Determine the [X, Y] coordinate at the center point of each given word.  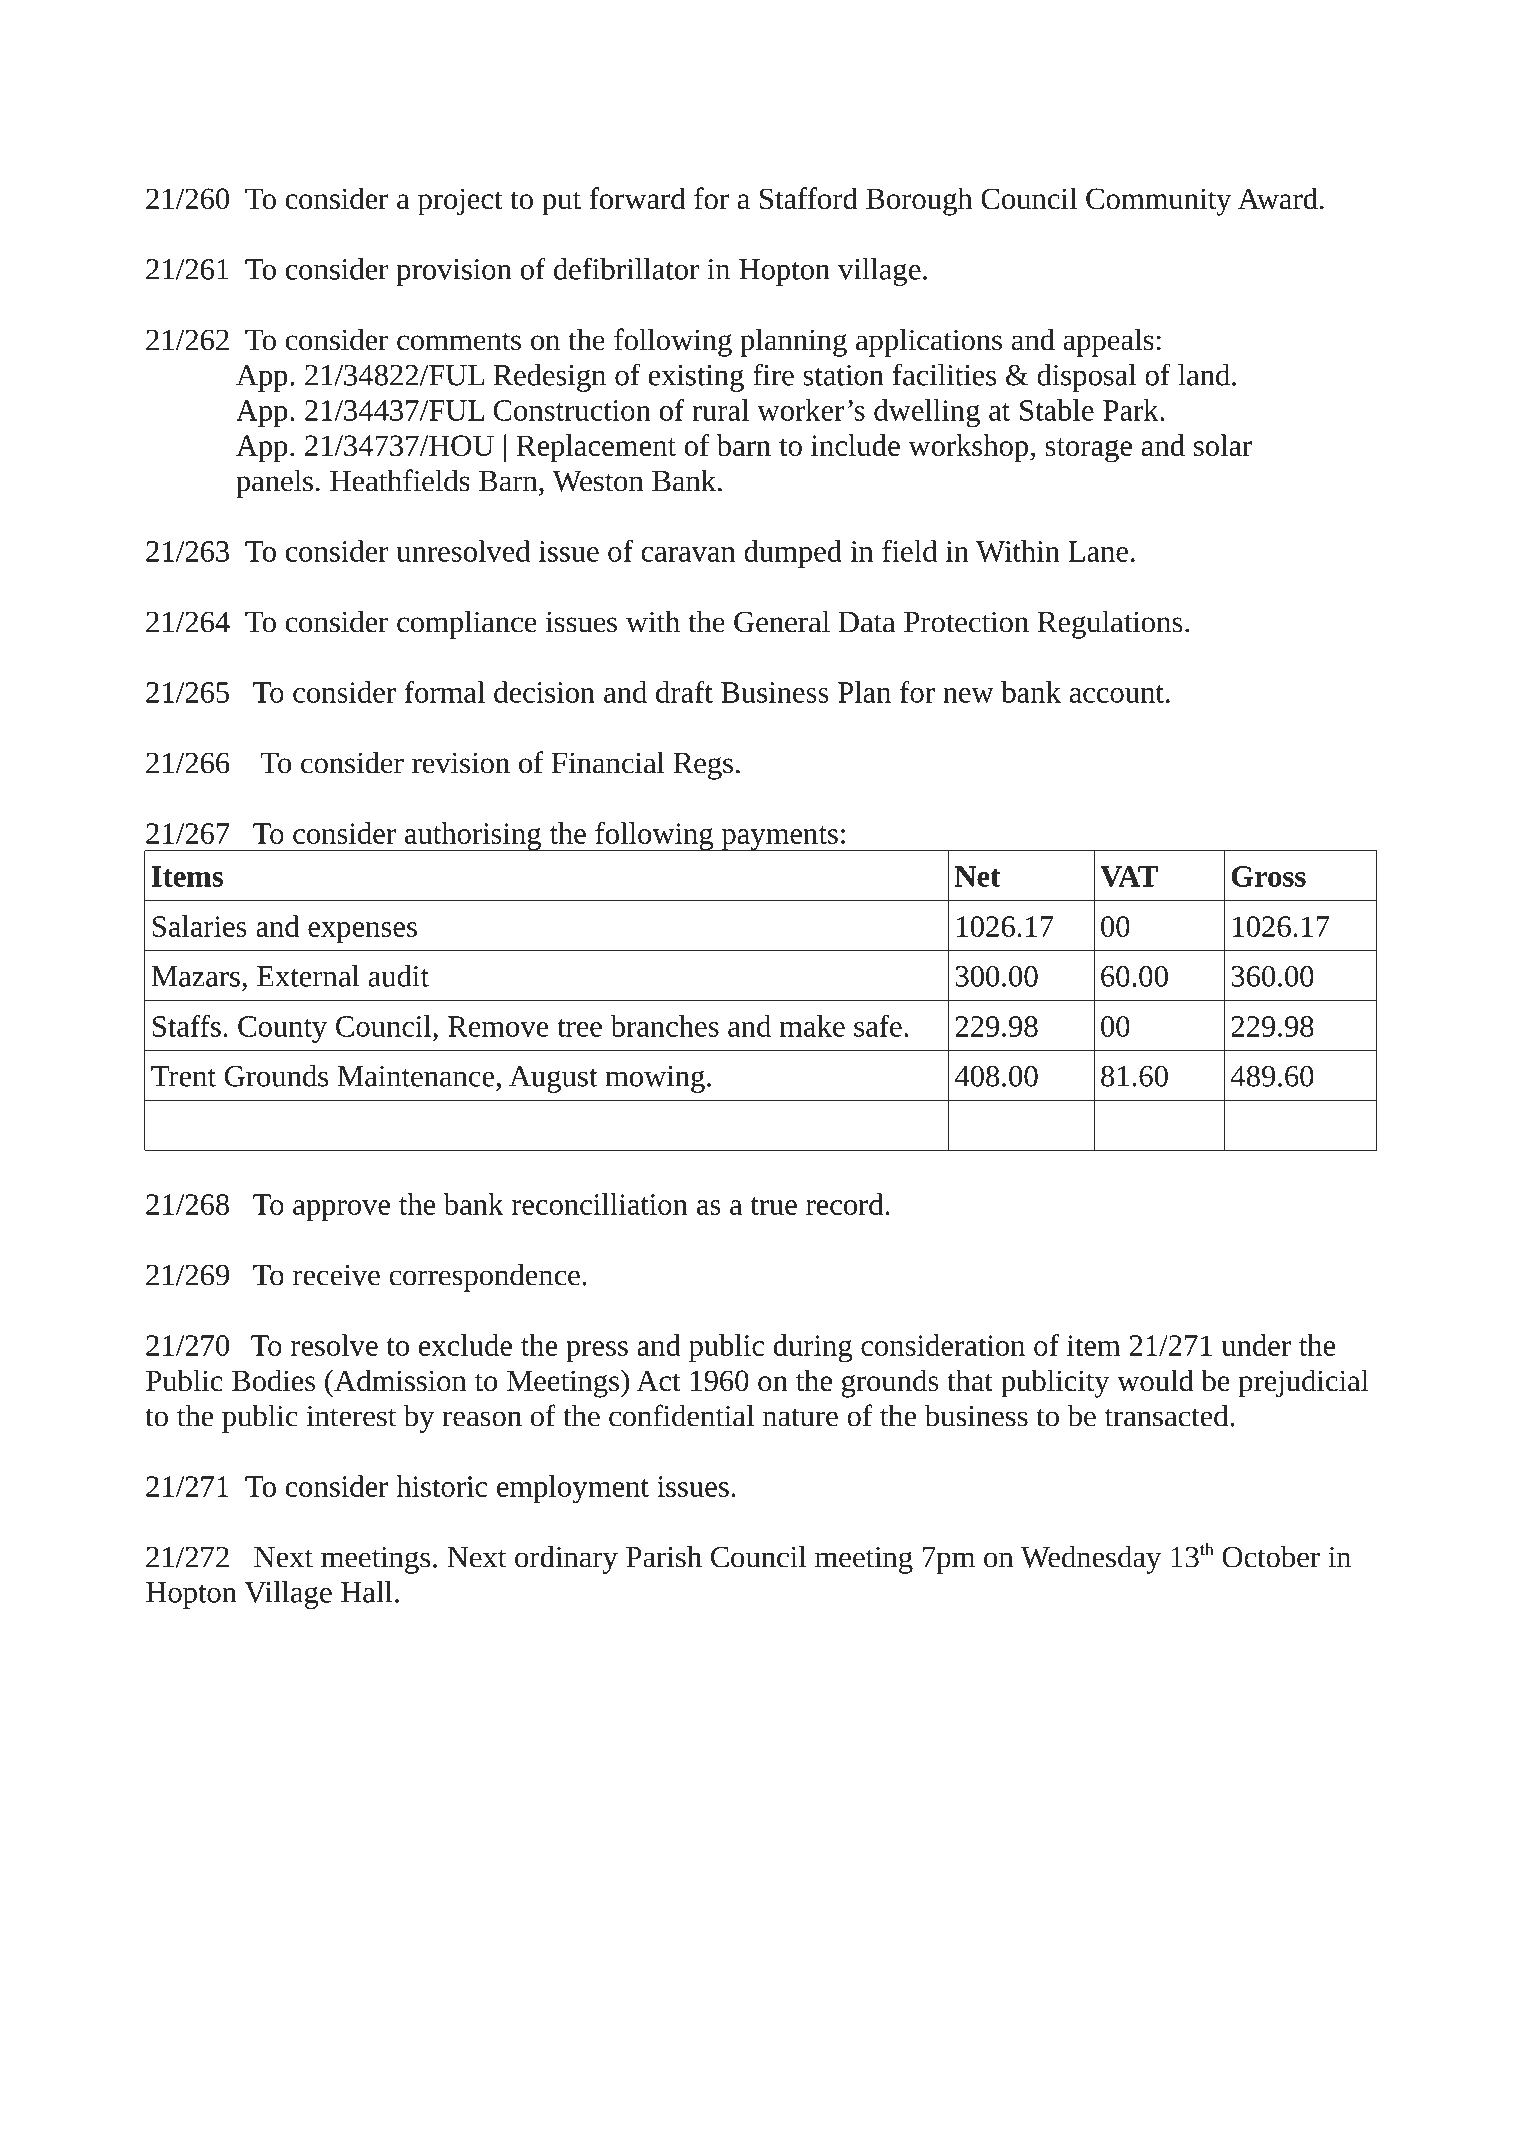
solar [1223, 445]
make [812, 1026]
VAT [1129, 876]
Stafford [809, 198]
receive [336, 1275]
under [1256, 1345]
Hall [366, 1592]
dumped [793, 554]
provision [454, 272]
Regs [703, 766]
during [813, 1348]
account [1117, 694]
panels [274, 483]
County [282, 1029]
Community [1158, 202]
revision [461, 763]
